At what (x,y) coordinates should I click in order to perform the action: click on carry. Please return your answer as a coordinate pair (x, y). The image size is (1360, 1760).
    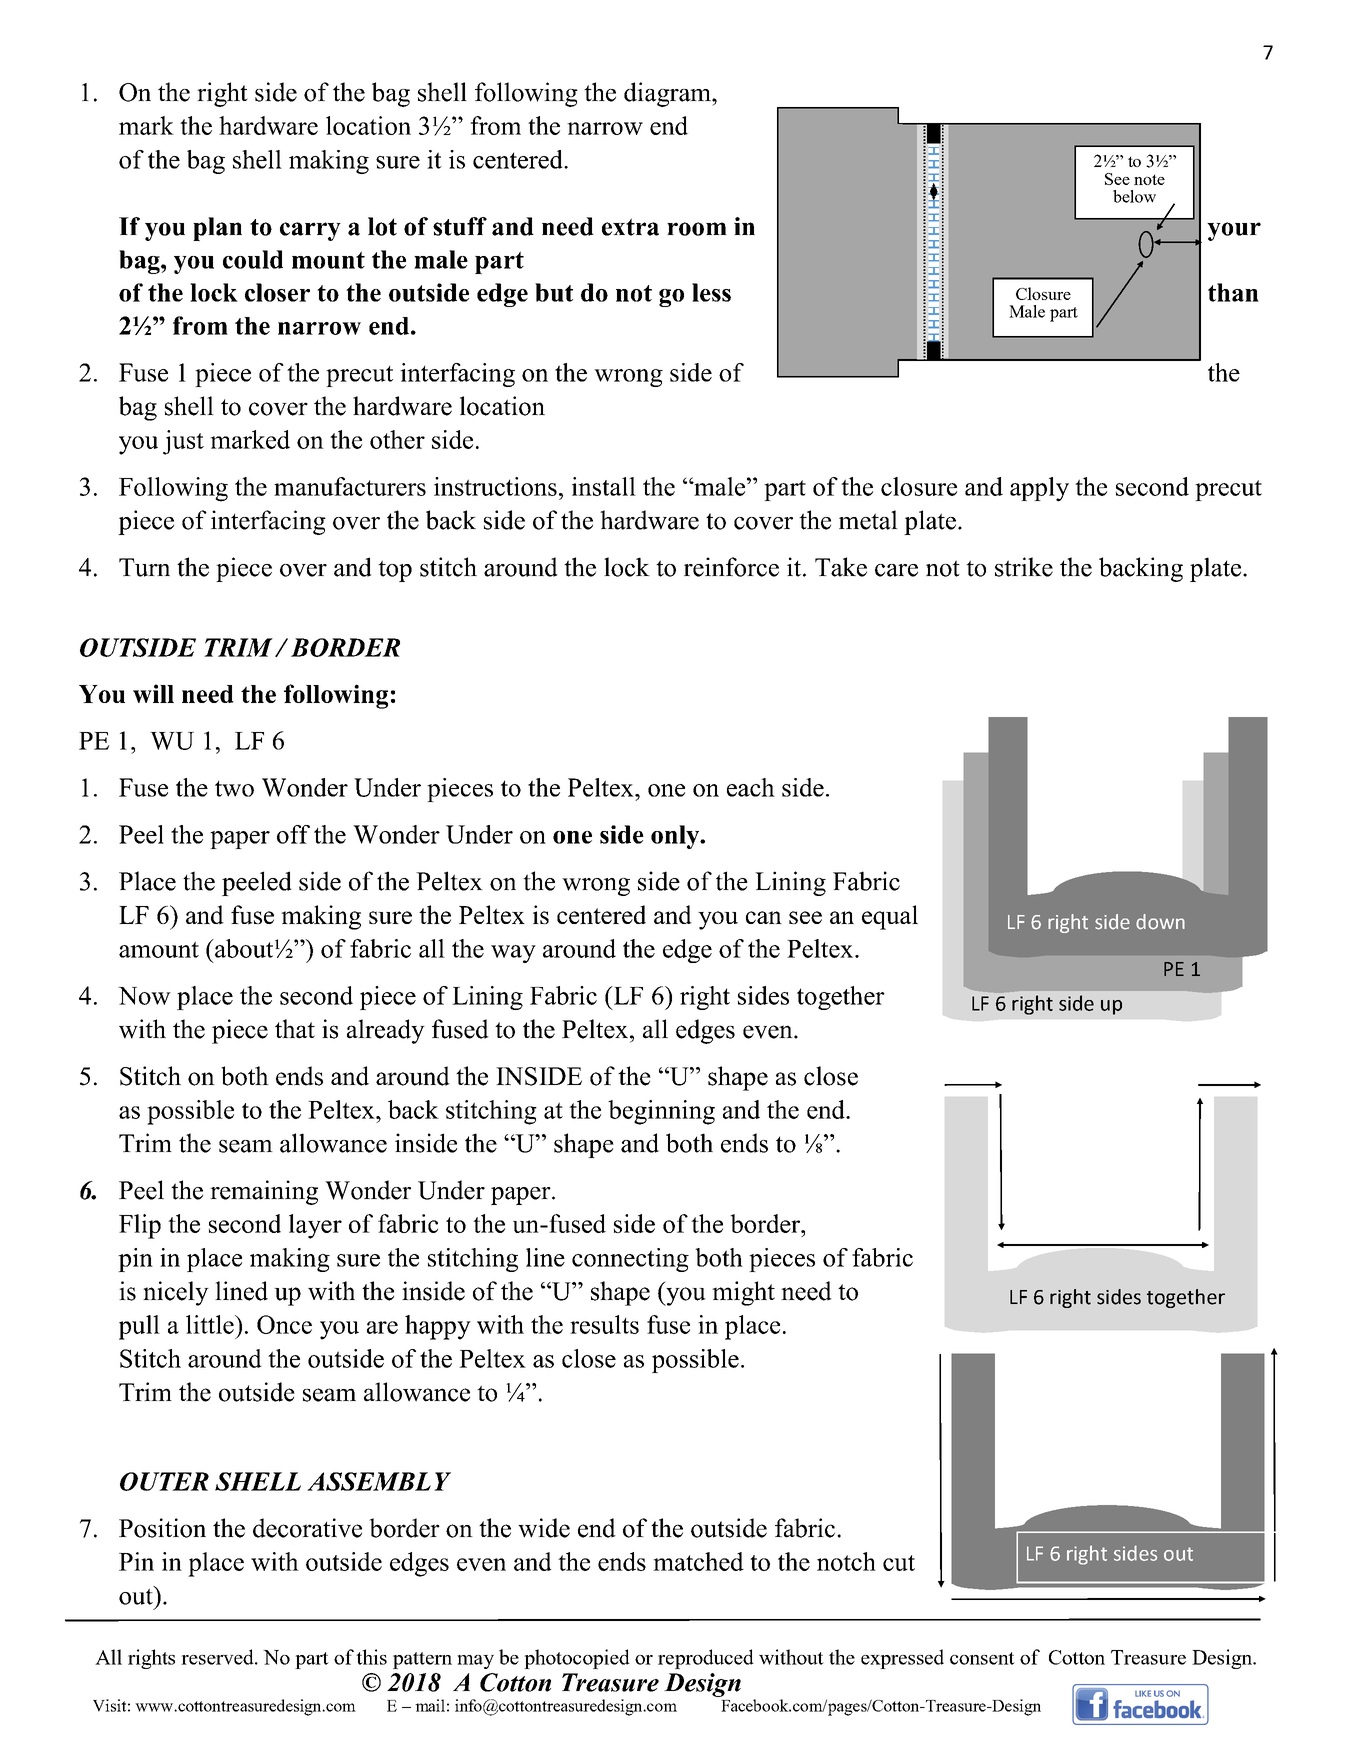
    Looking at the image, I should click on (310, 231).
